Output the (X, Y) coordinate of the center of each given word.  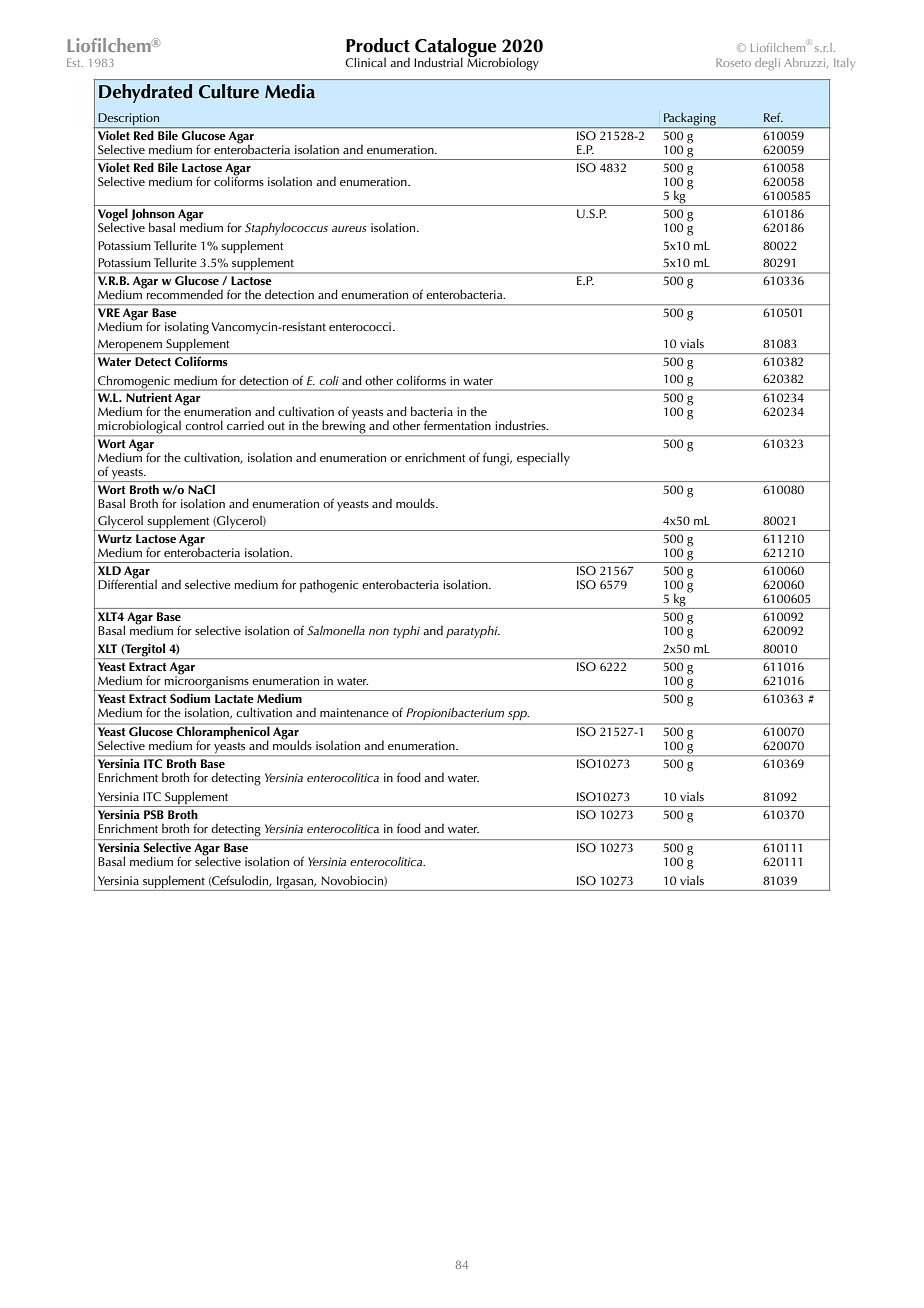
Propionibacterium (455, 714)
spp (518, 715)
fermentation (457, 425)
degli (767, 64)
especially (543, 458)
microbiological (139, 428)
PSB (154, 814)
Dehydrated (145, 93)
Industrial (438, 62)
